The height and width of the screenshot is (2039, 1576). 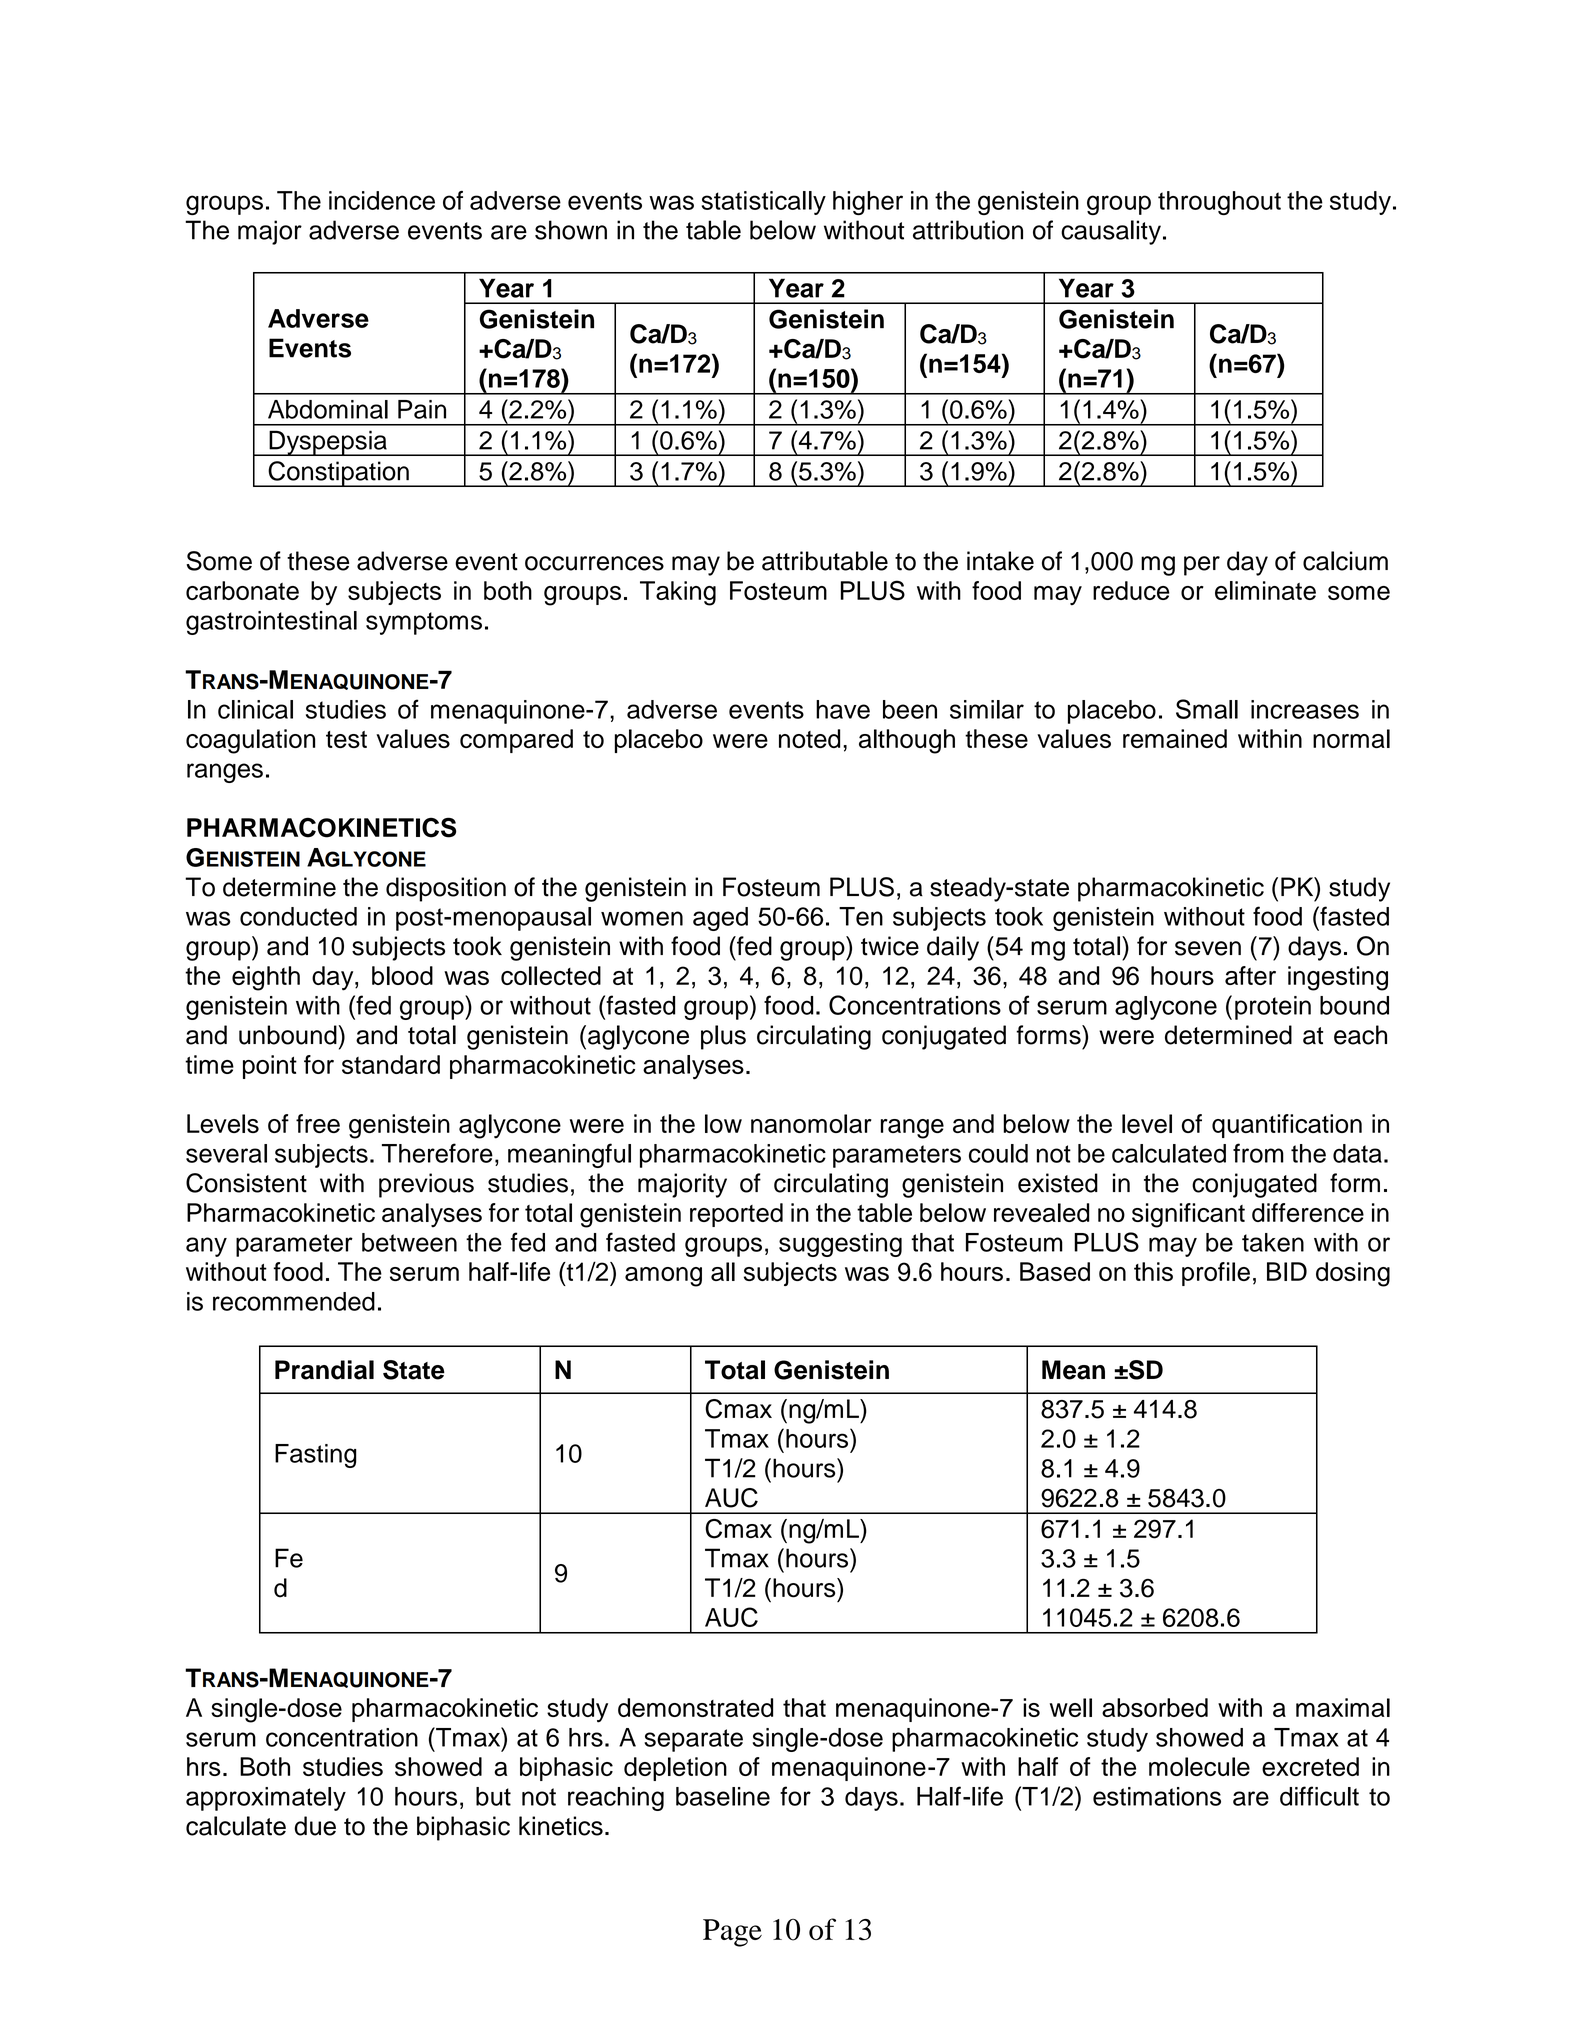 What do you see at coordinates (391, 1064) in the screenshot?
I see `standard` at bounding box center [391, 1064].
